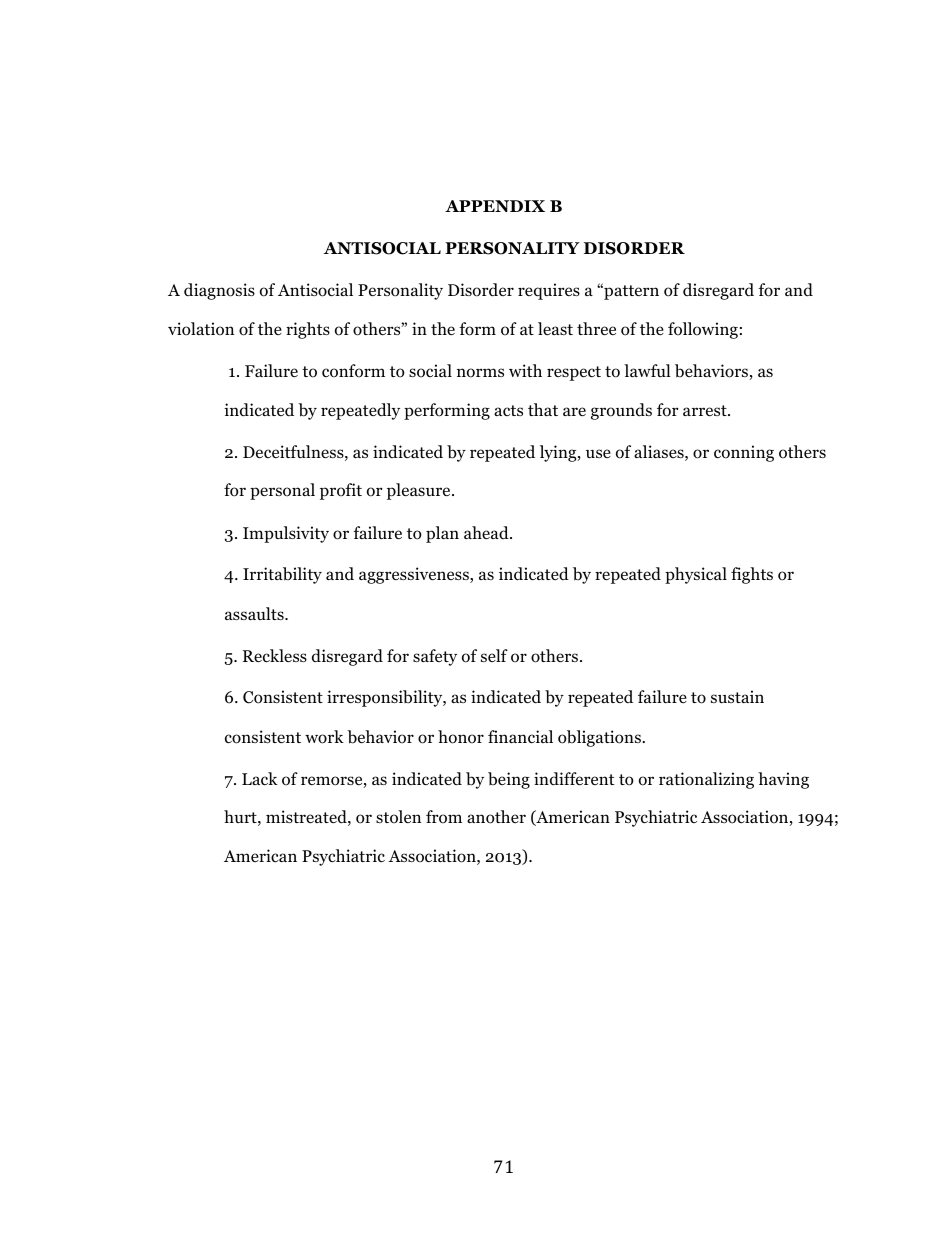  Describe the element at coordinates (308, 330) in the image. I see `rights` at that location.
